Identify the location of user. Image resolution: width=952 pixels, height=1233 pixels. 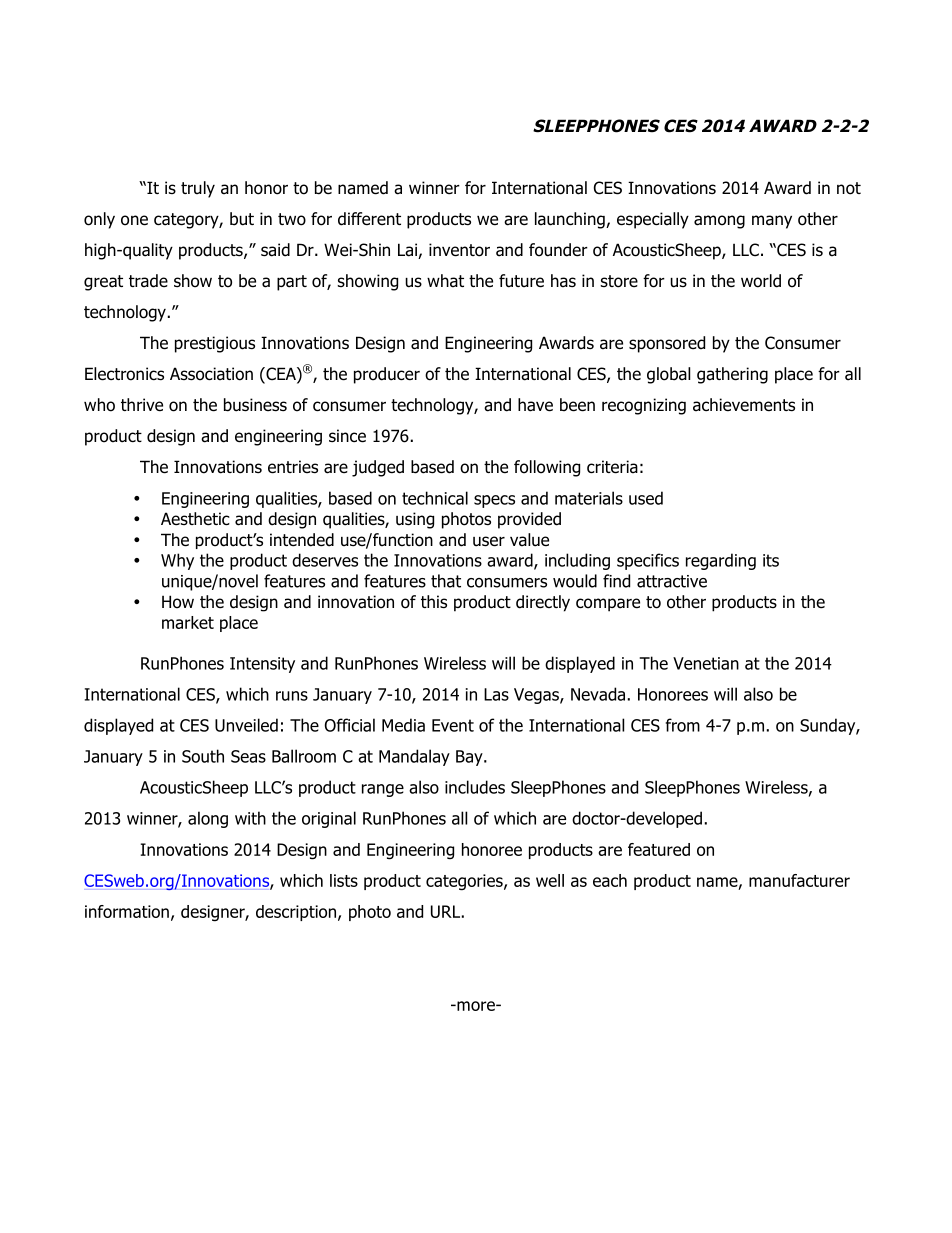
(489, 541).
